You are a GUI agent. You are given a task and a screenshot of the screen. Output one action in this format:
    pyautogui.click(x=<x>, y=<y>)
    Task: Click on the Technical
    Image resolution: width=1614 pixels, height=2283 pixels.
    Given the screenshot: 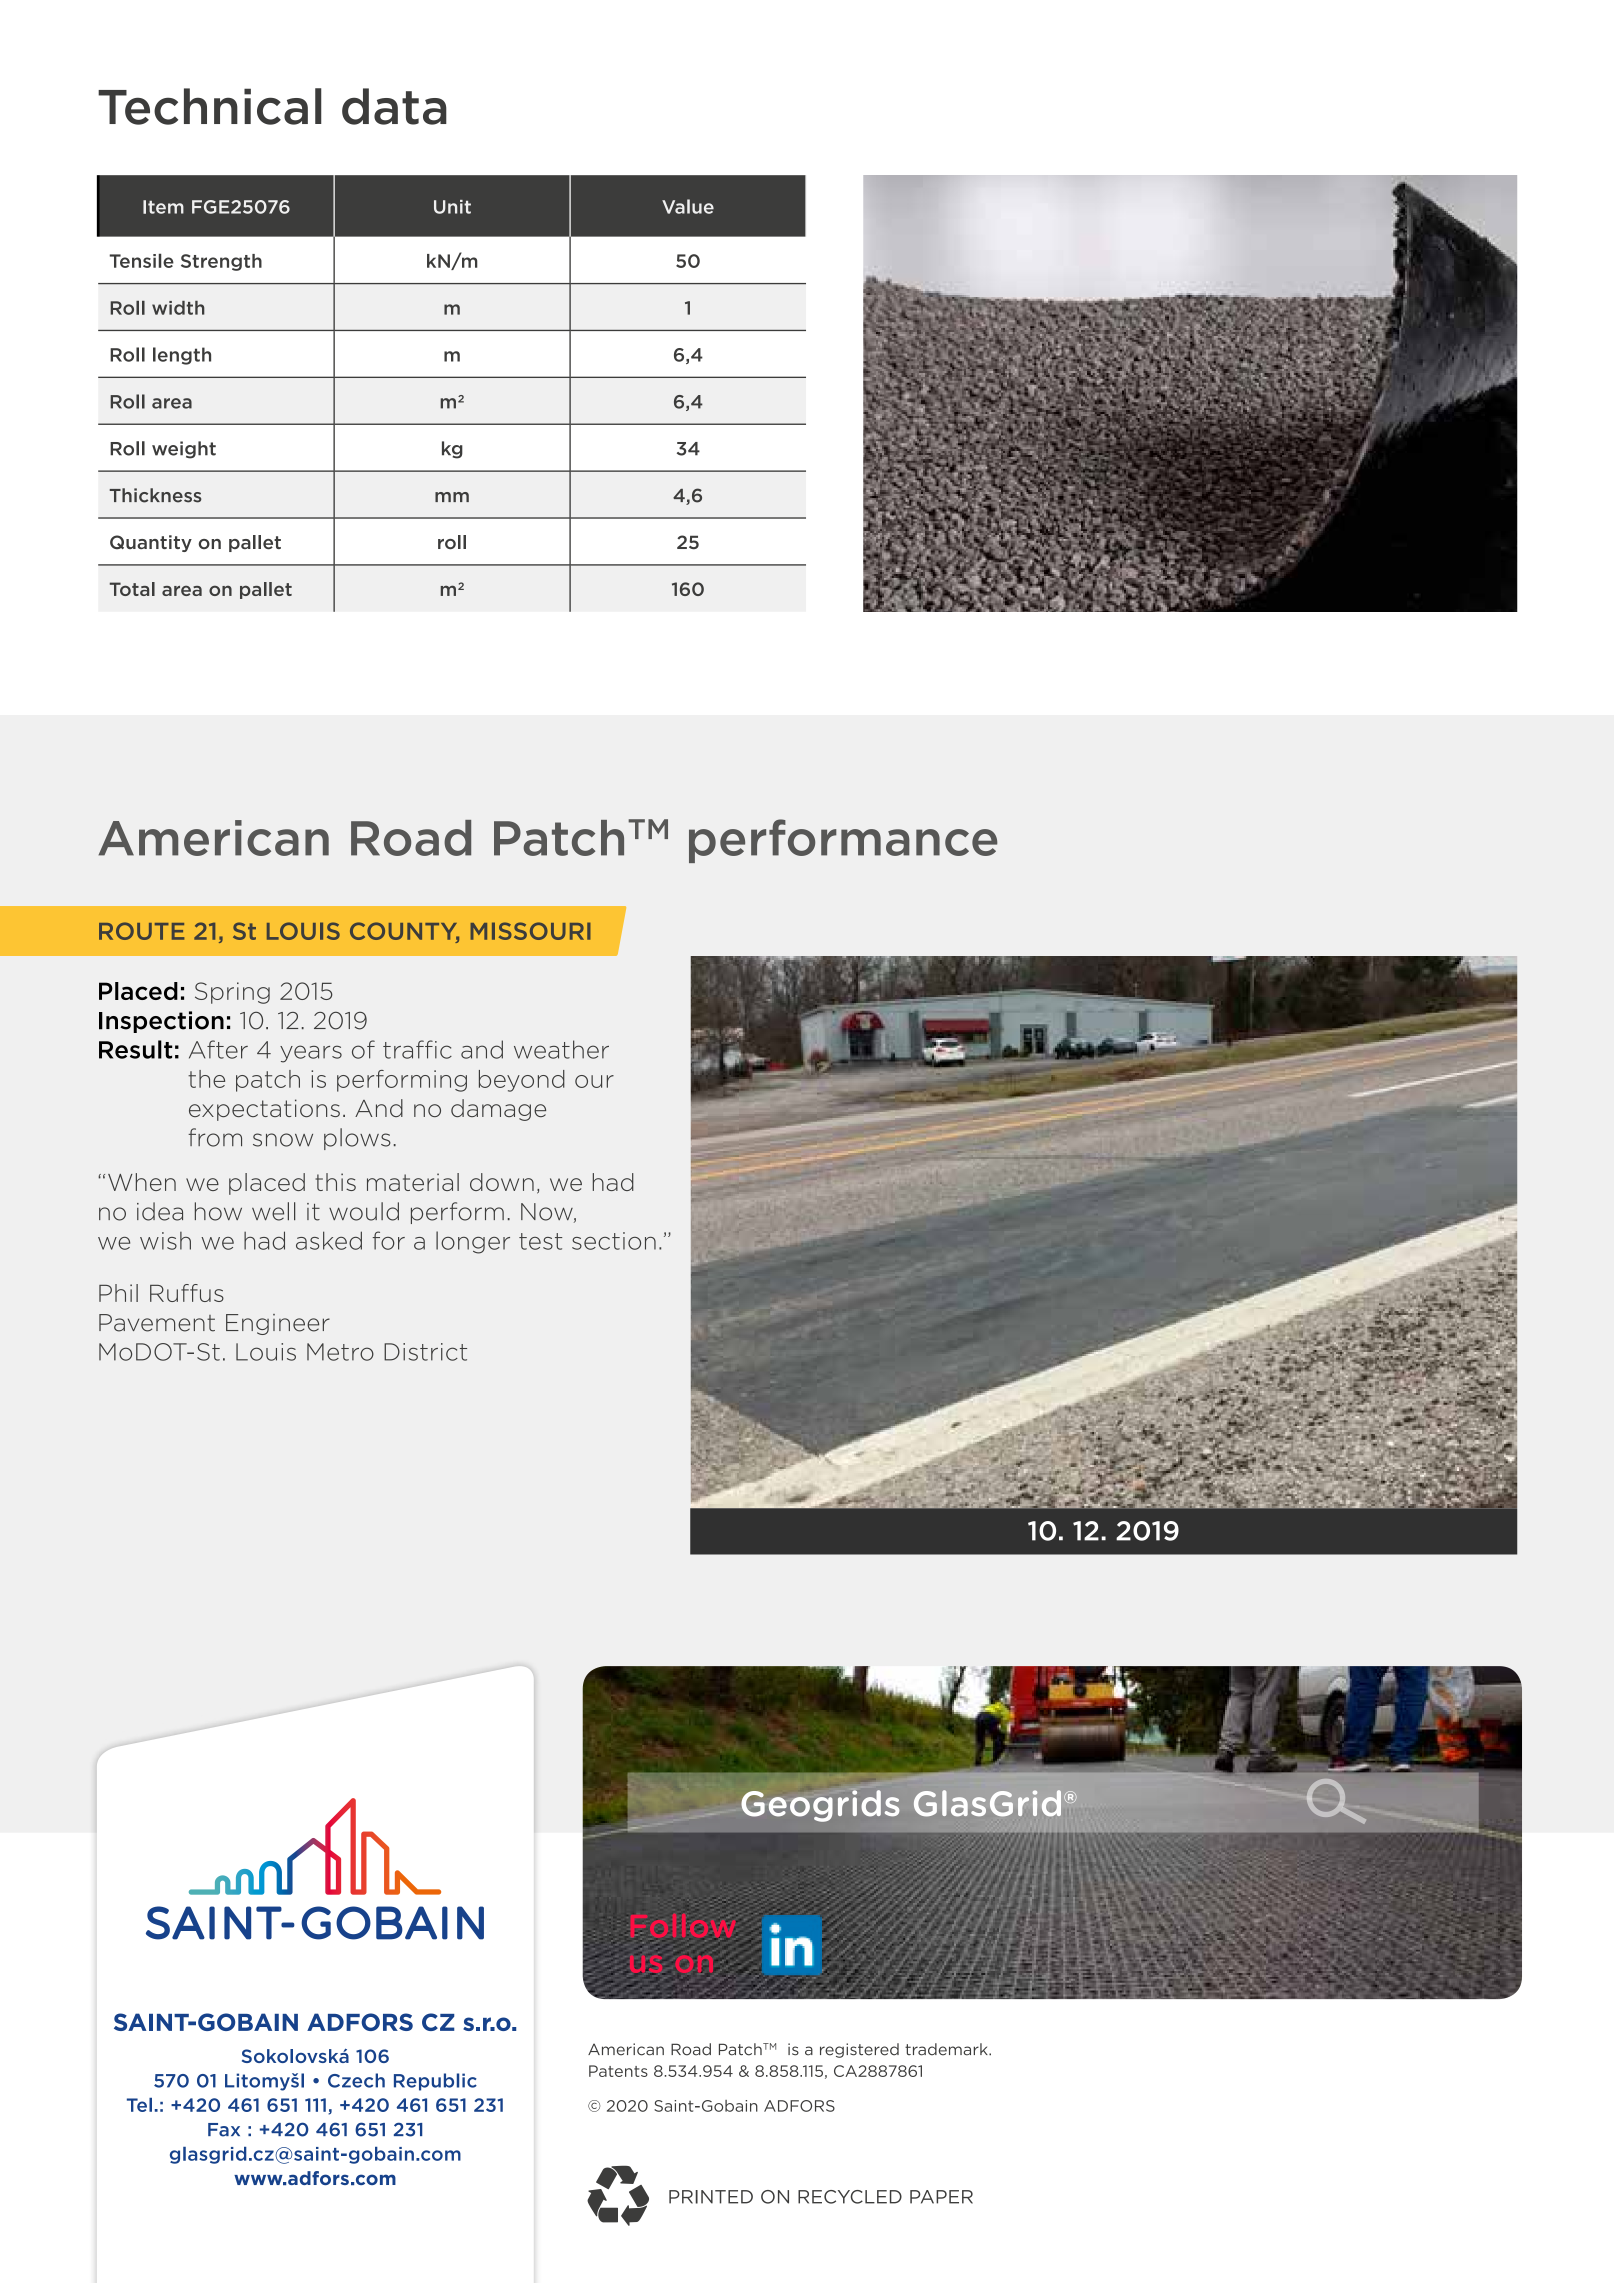 What is the action you would take?
    pyautogui.click(x=210, y=106)
